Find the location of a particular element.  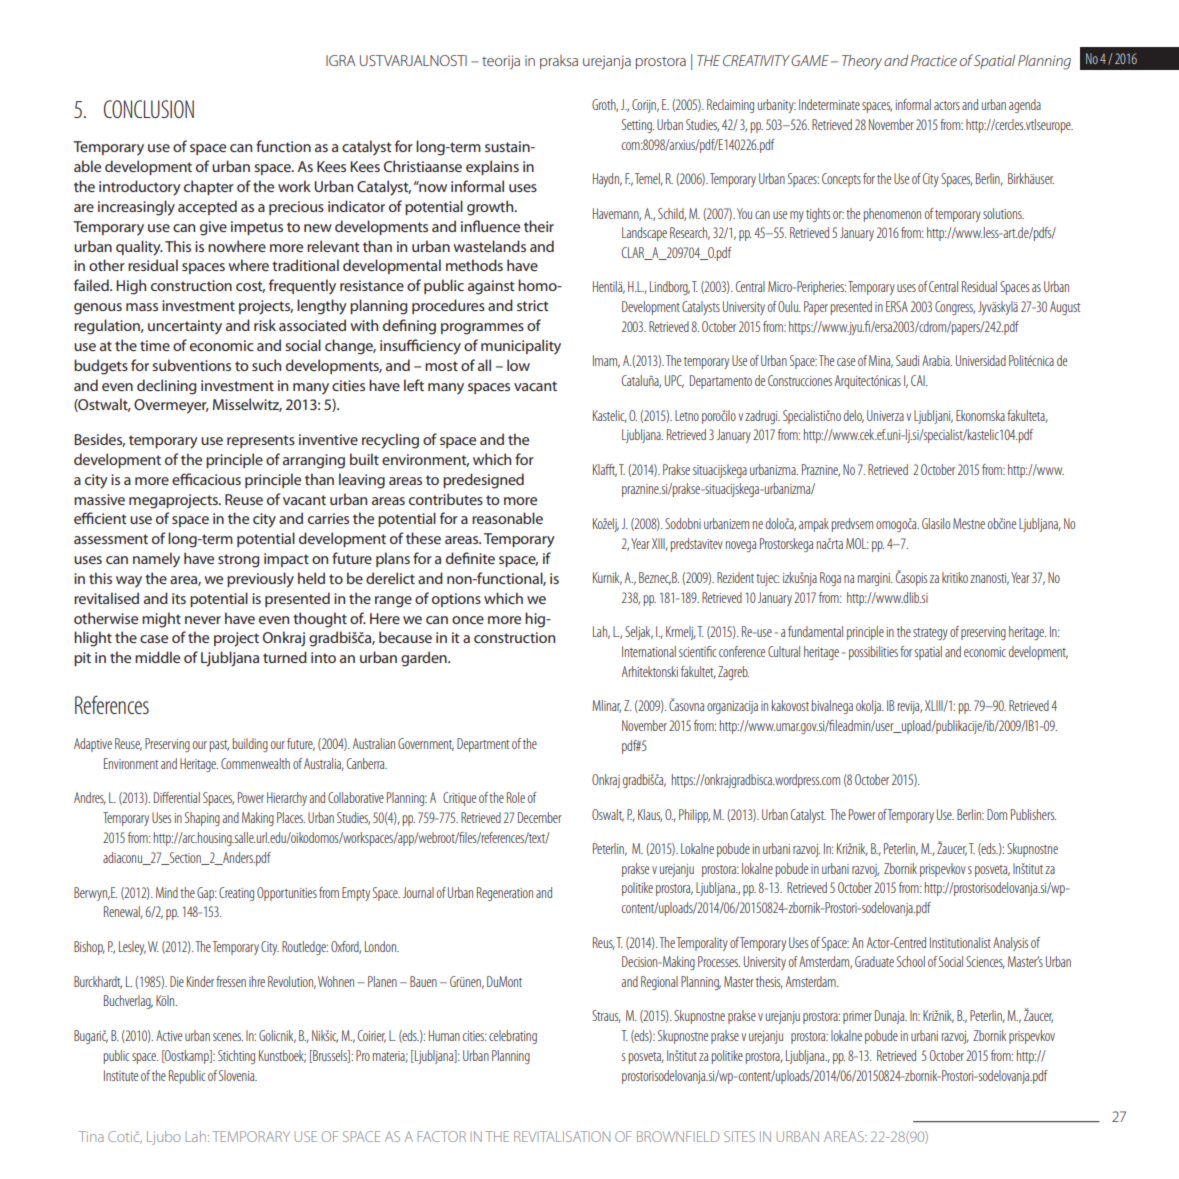

International is located at coordinates (649, 651).
